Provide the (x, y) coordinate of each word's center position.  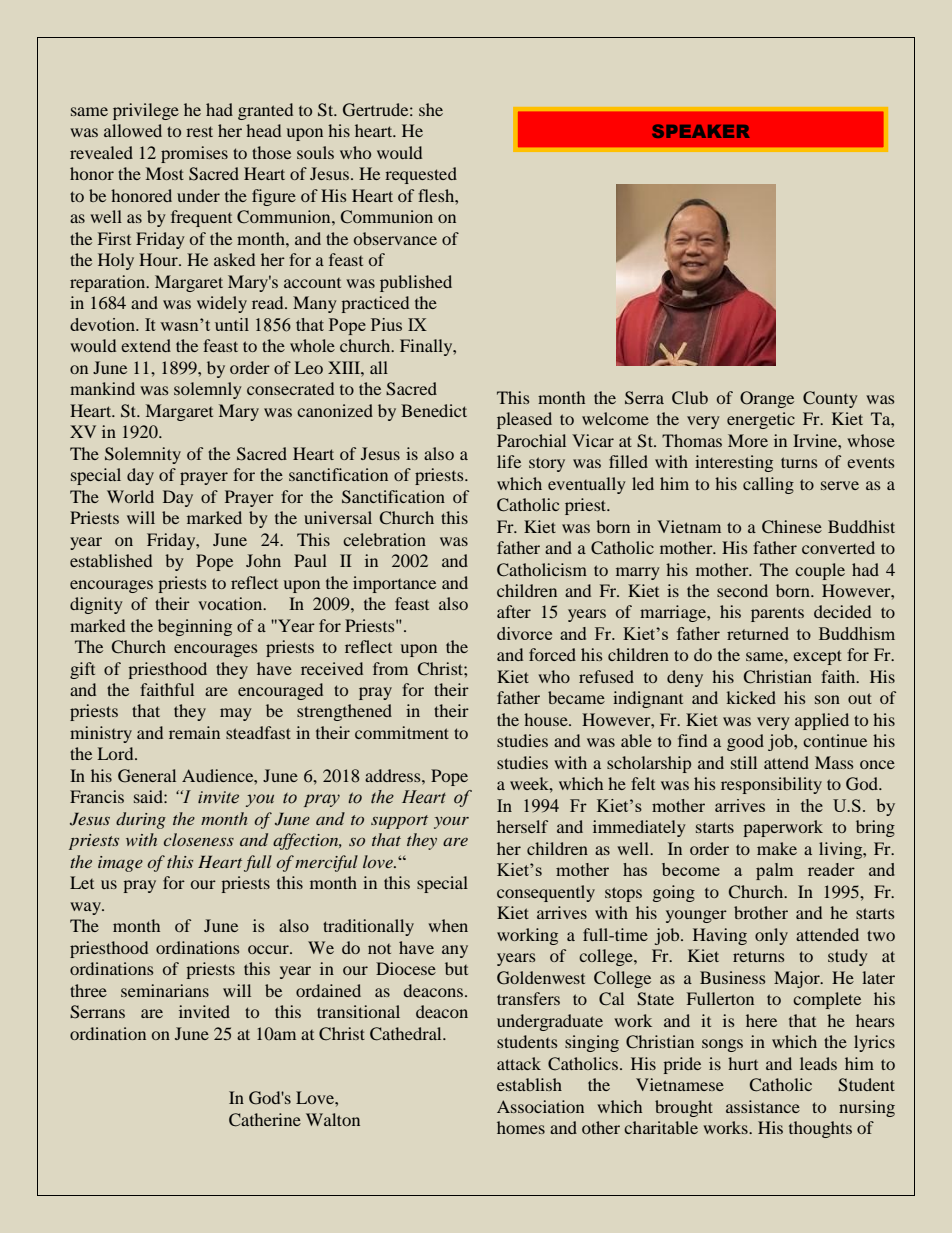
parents (777, 614)
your (451, 823)
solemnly (208, 390)
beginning (195, 627)
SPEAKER (701, 131)
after (514, 611)
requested (421, 175)
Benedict (434, 410)
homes (521, 1127)
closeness (199, 839)
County (830, 399)
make (777, 848)
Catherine (265, 1120)
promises (194, 154)
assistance (763, 1106)
